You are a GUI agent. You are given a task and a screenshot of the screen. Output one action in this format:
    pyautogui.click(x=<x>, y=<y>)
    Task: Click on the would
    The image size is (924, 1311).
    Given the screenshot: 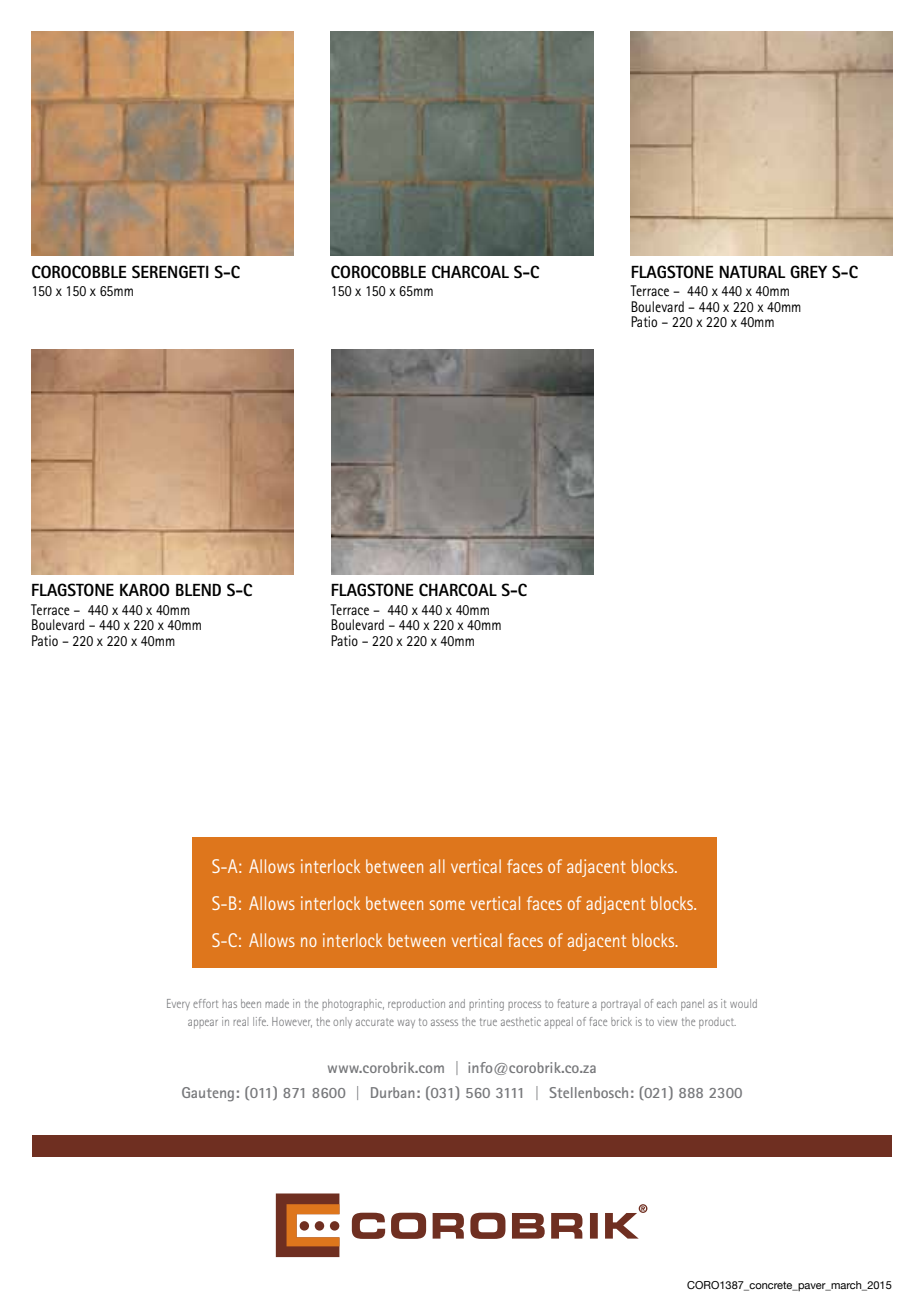 What is the action you would take?
    pyautogui.click(x=743, y=1003)
